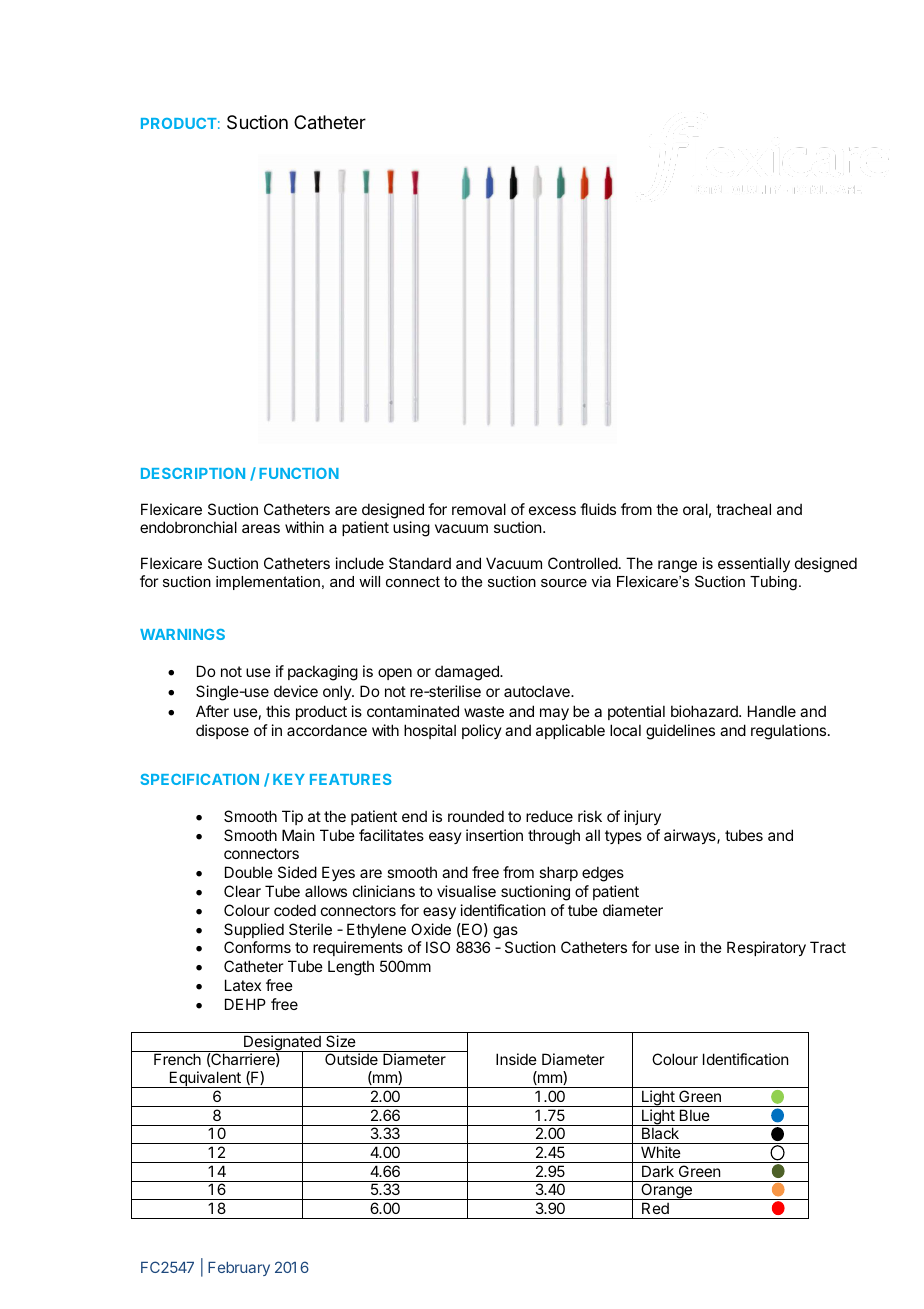 The image size is (924, 1309). What do you see at coordinates (766, 948) in the screenshot?
I see `Respiratory` at bounding box center [766, 948].
